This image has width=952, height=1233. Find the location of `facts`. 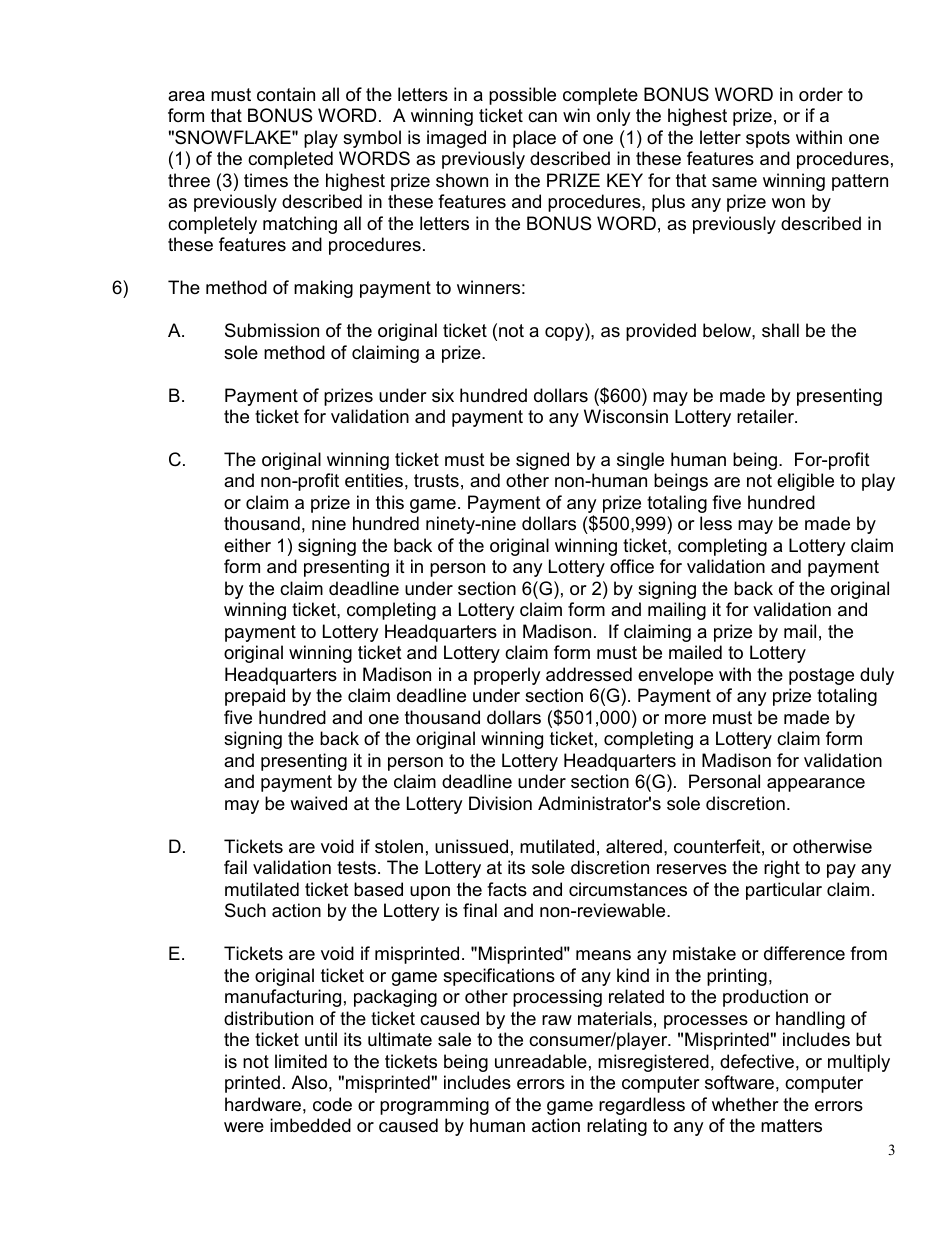

facts is located at coordinates (507, 889).
